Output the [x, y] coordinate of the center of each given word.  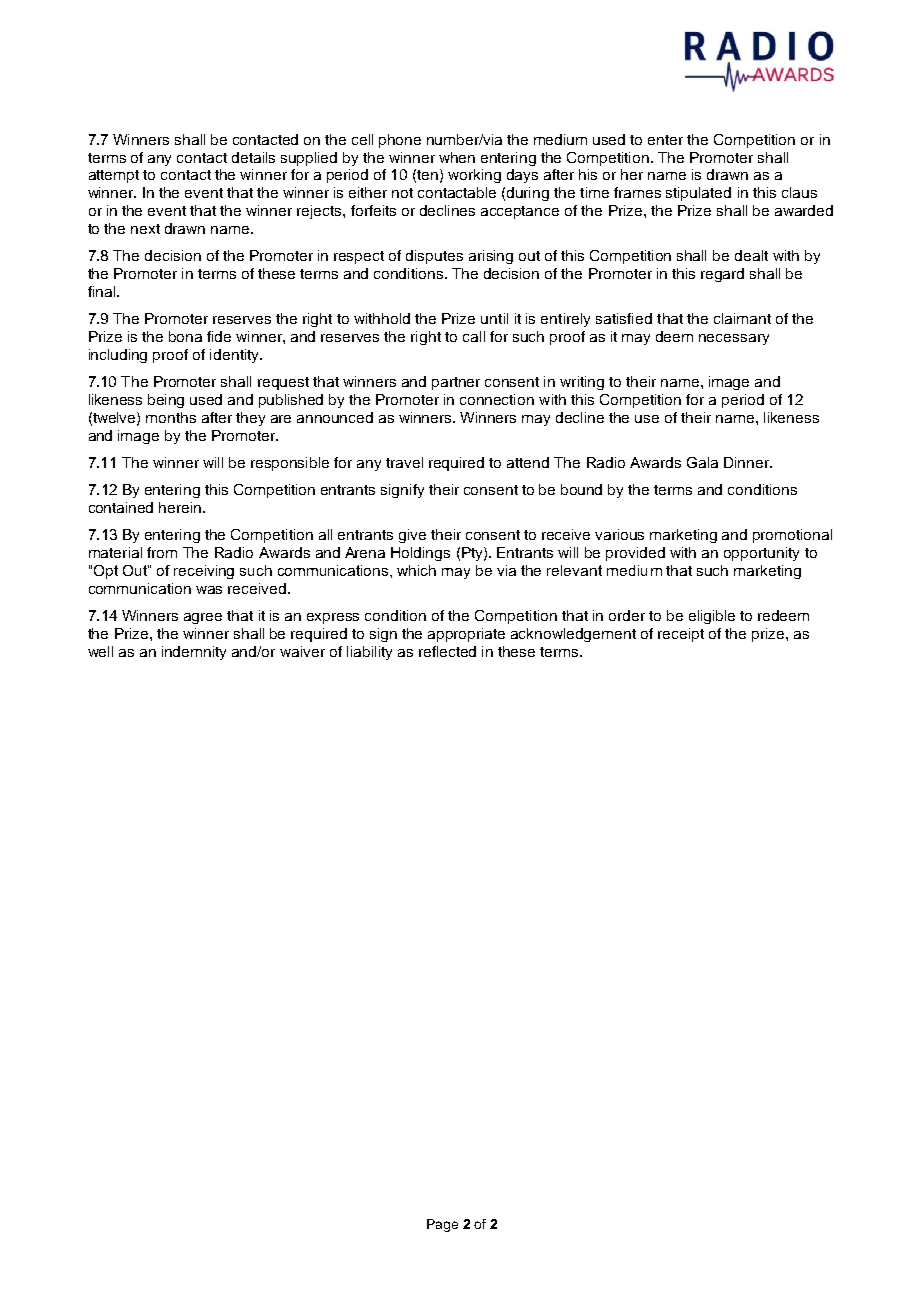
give [412, 536]
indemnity [194, 653]
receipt [681, 635]
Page [442, 1225]
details [253, 157]
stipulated [698, 194]
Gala [702, 462]
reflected [447, 651]
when [457, 157]
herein [181, 507]
